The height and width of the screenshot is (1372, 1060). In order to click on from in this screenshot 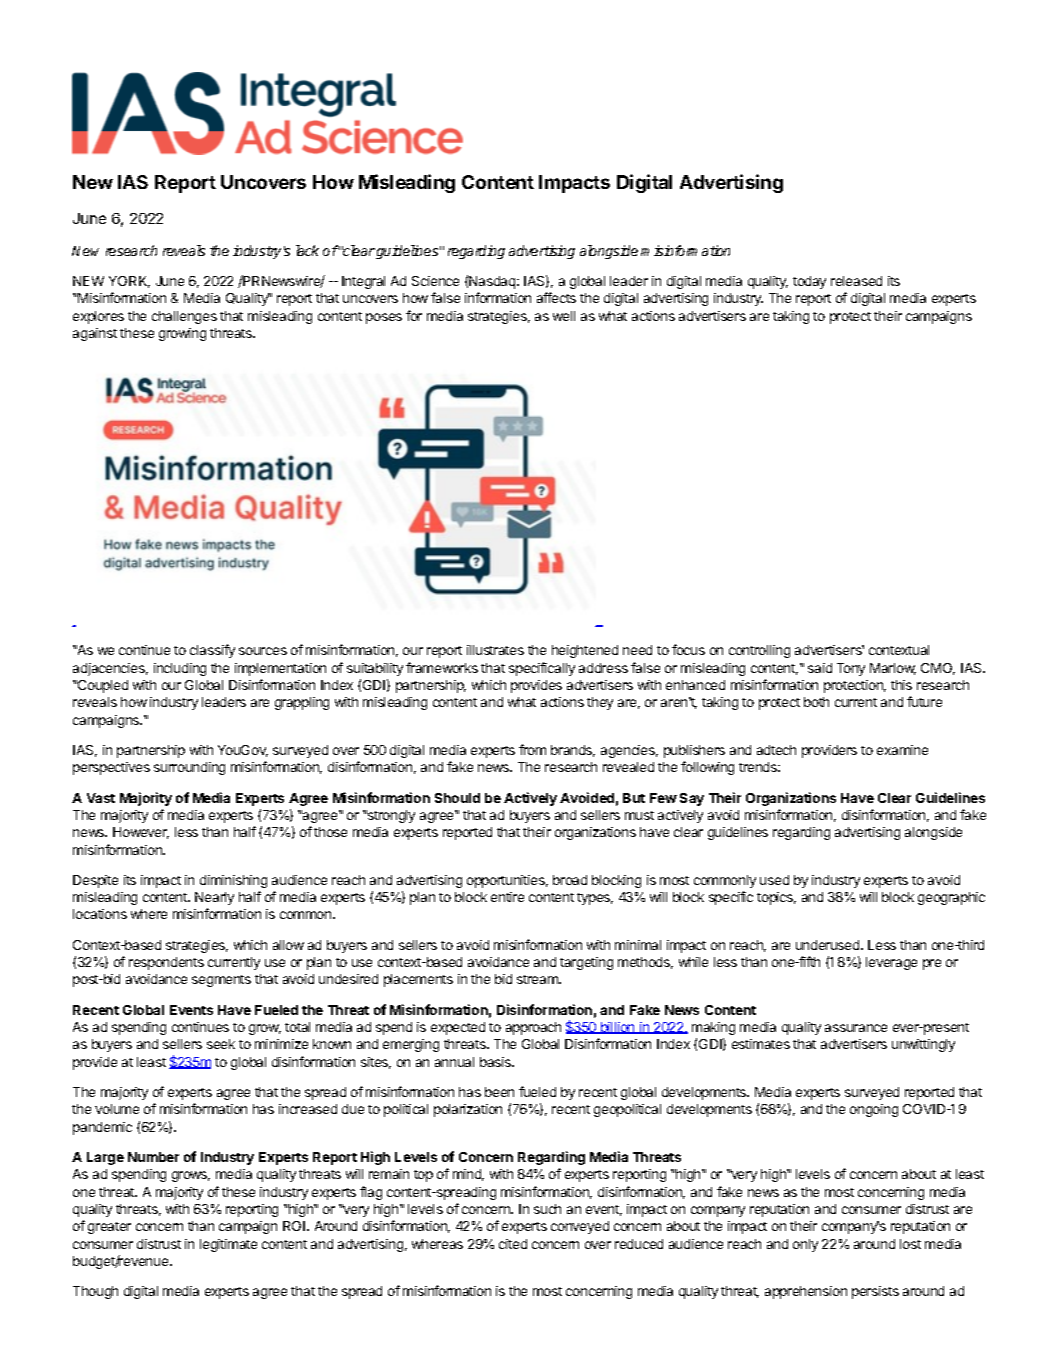, I will do `click(532, 749)`.
